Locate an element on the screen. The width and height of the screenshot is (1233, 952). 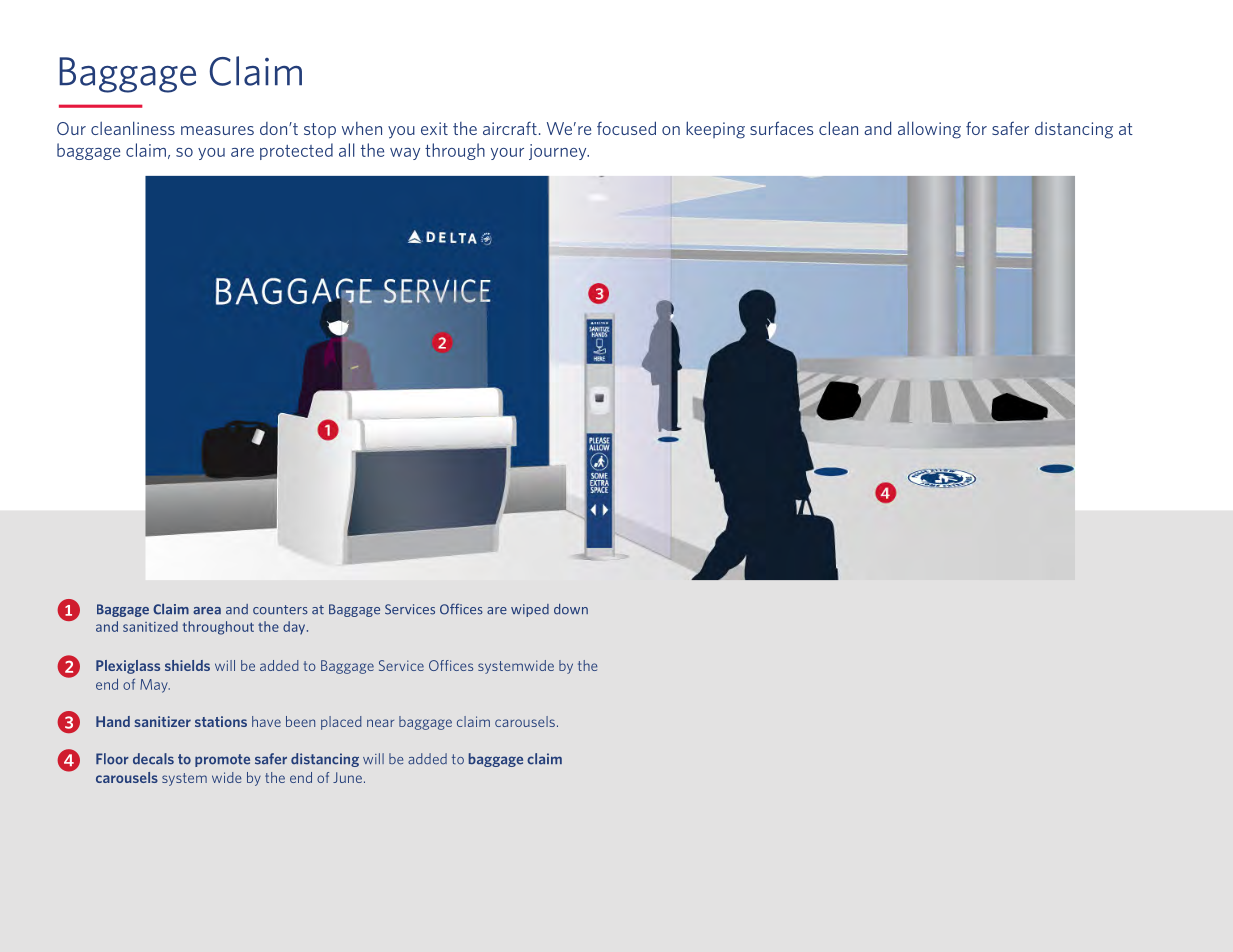
wiped is located at coordinates (530, 610).
